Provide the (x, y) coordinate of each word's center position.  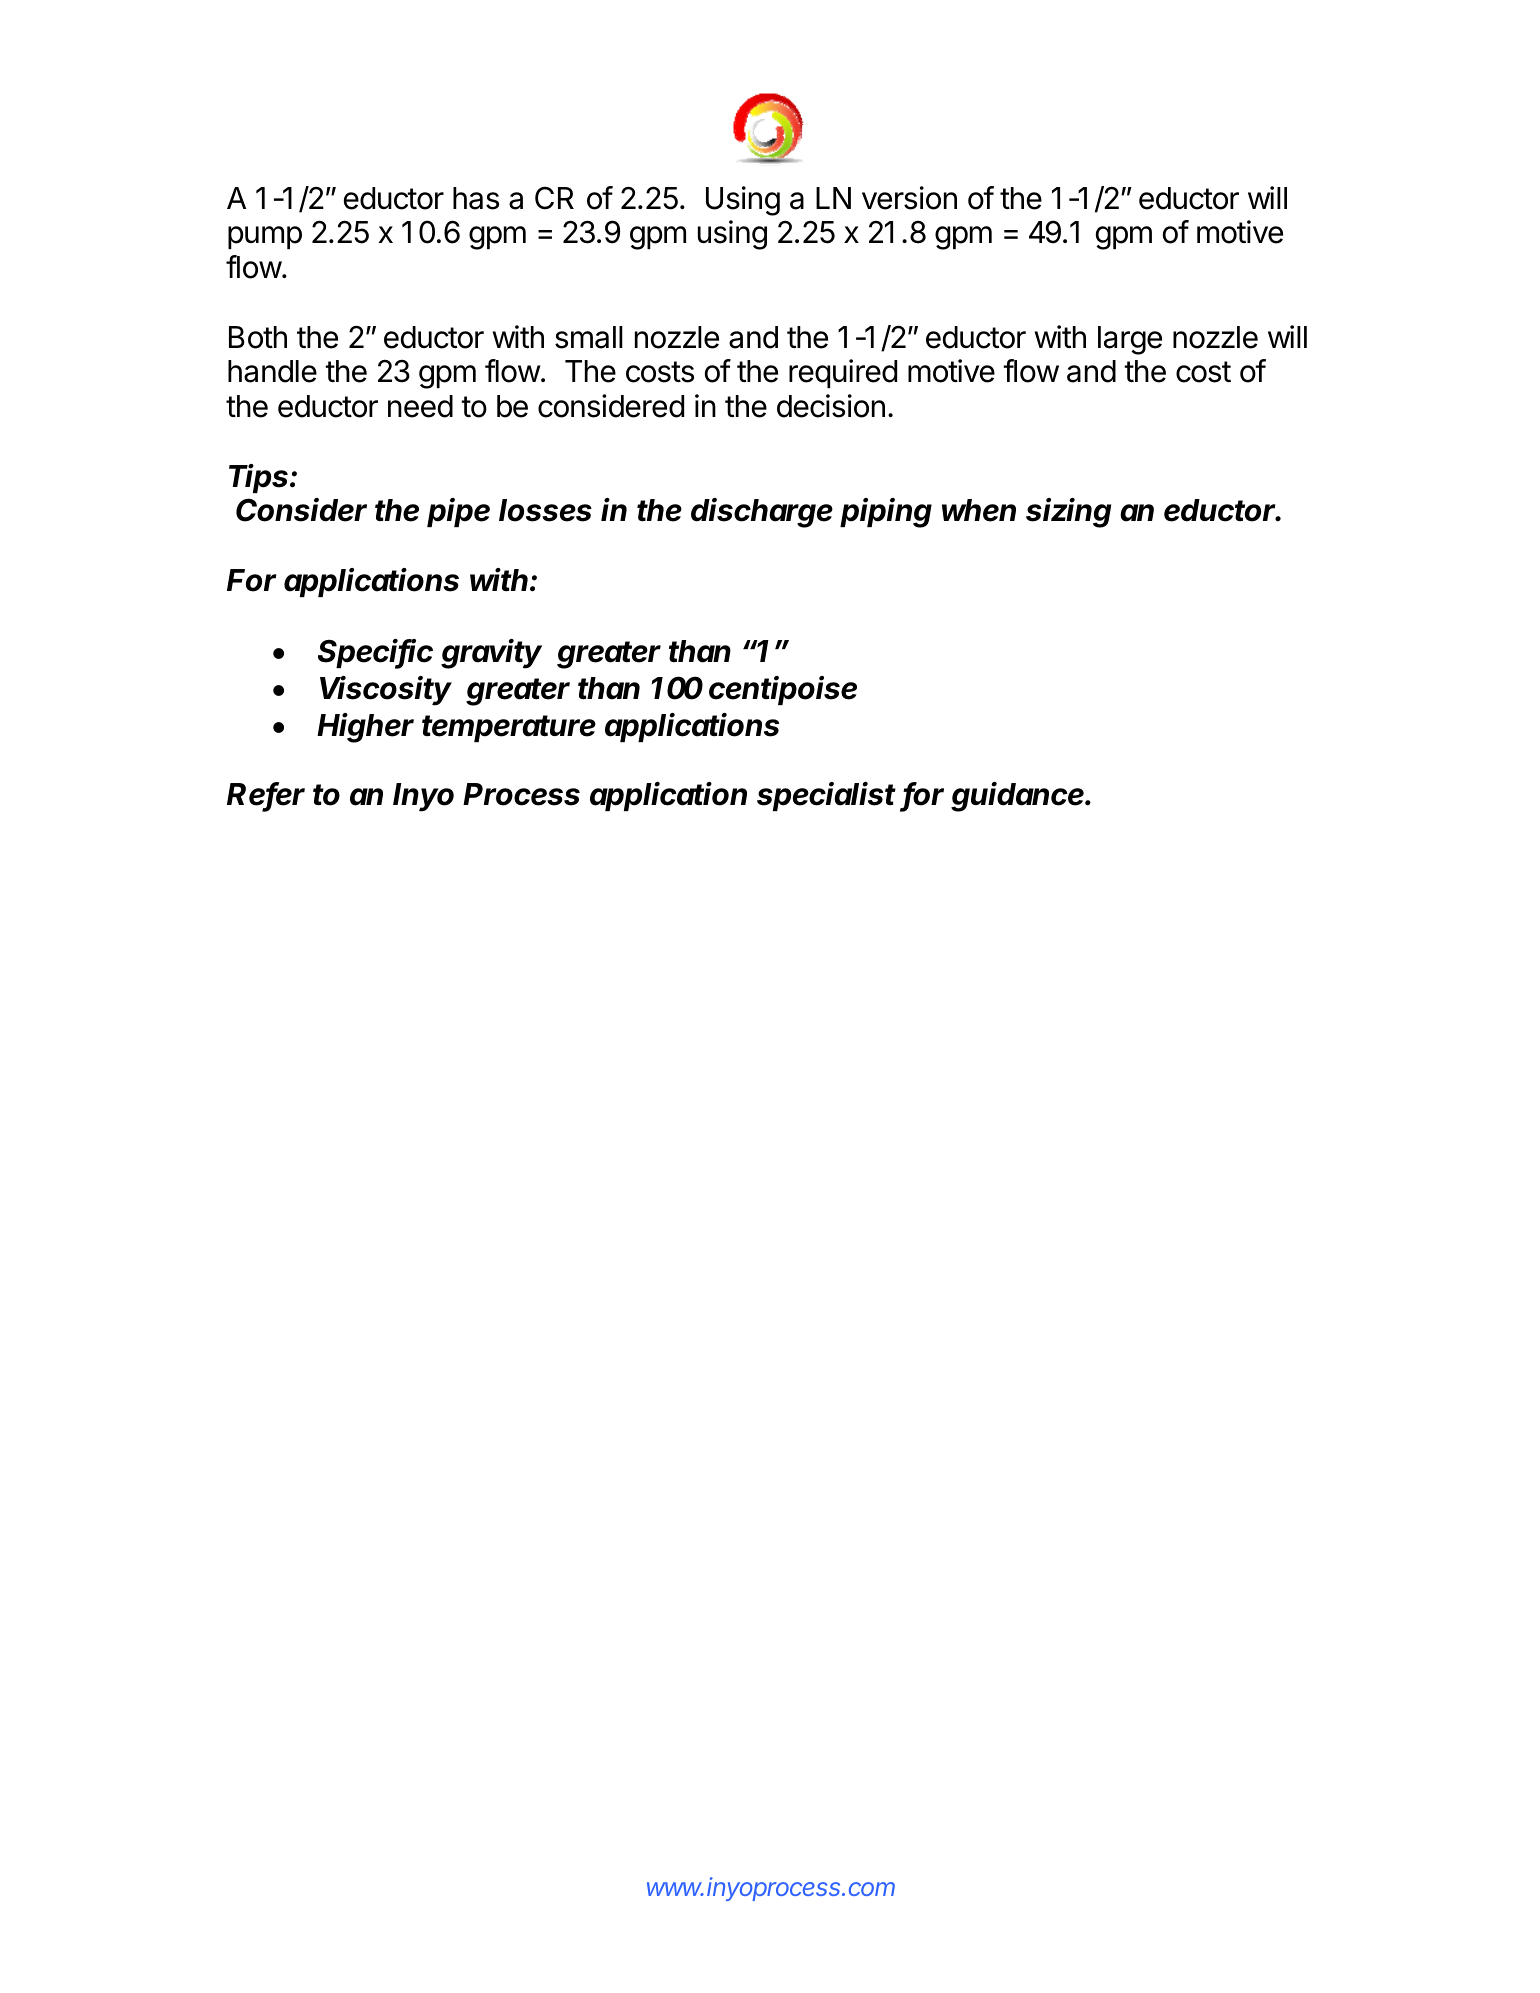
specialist (826, 796)
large (1130, 340)
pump (265, 237)
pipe (458, 512)
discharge (762, 513)
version (909, 198)
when (979, 510)
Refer (266, 795)
